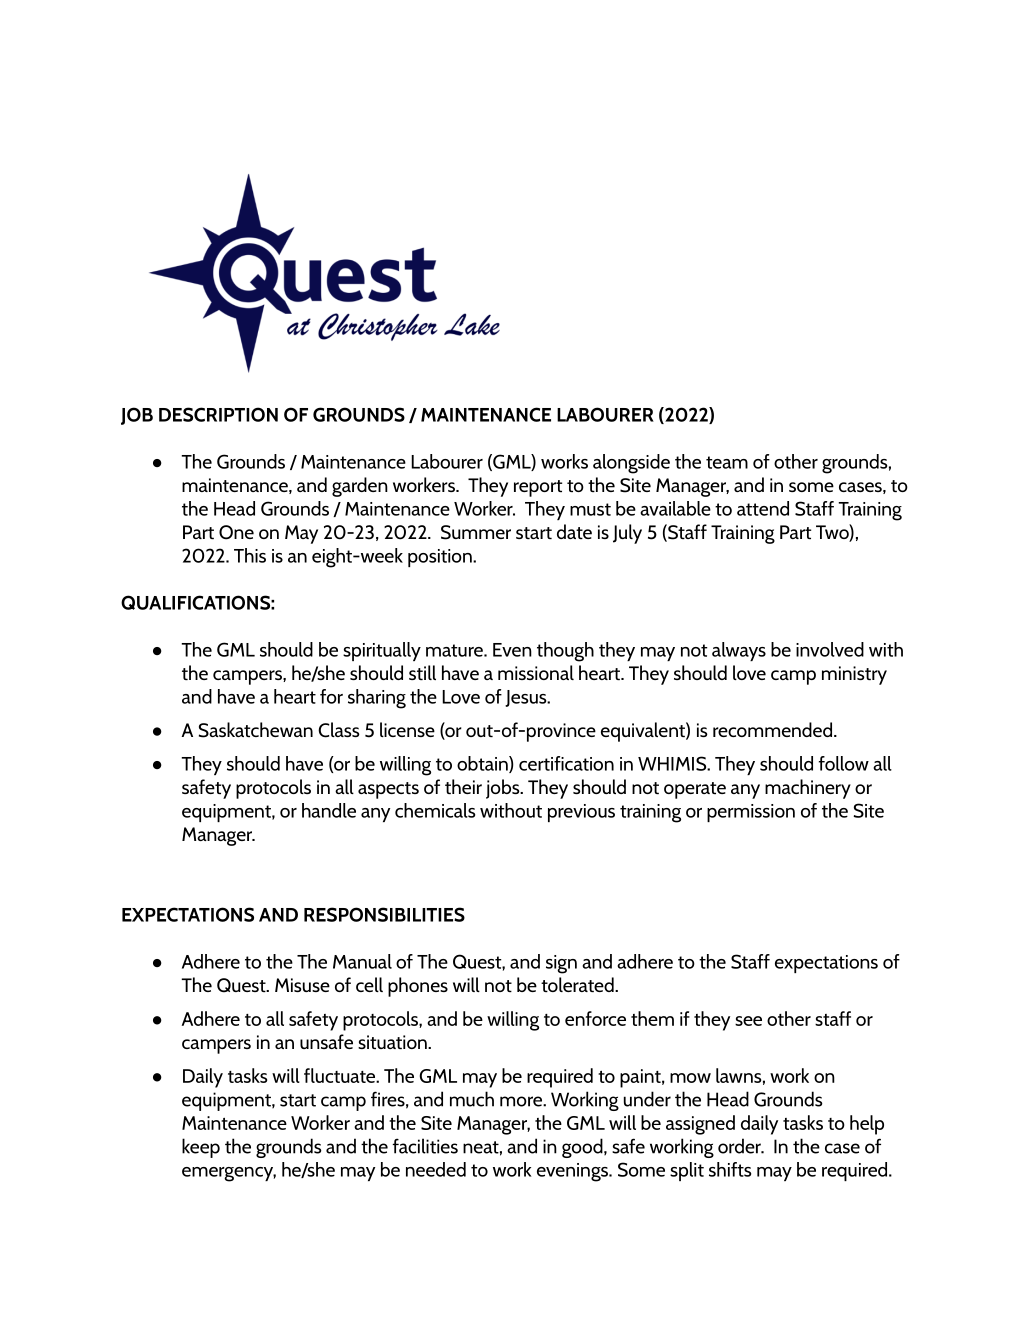 The width and height of the screenshot is (1029, 1331). I want to click on RESPONSIBILITIES, so click(384, 914).
